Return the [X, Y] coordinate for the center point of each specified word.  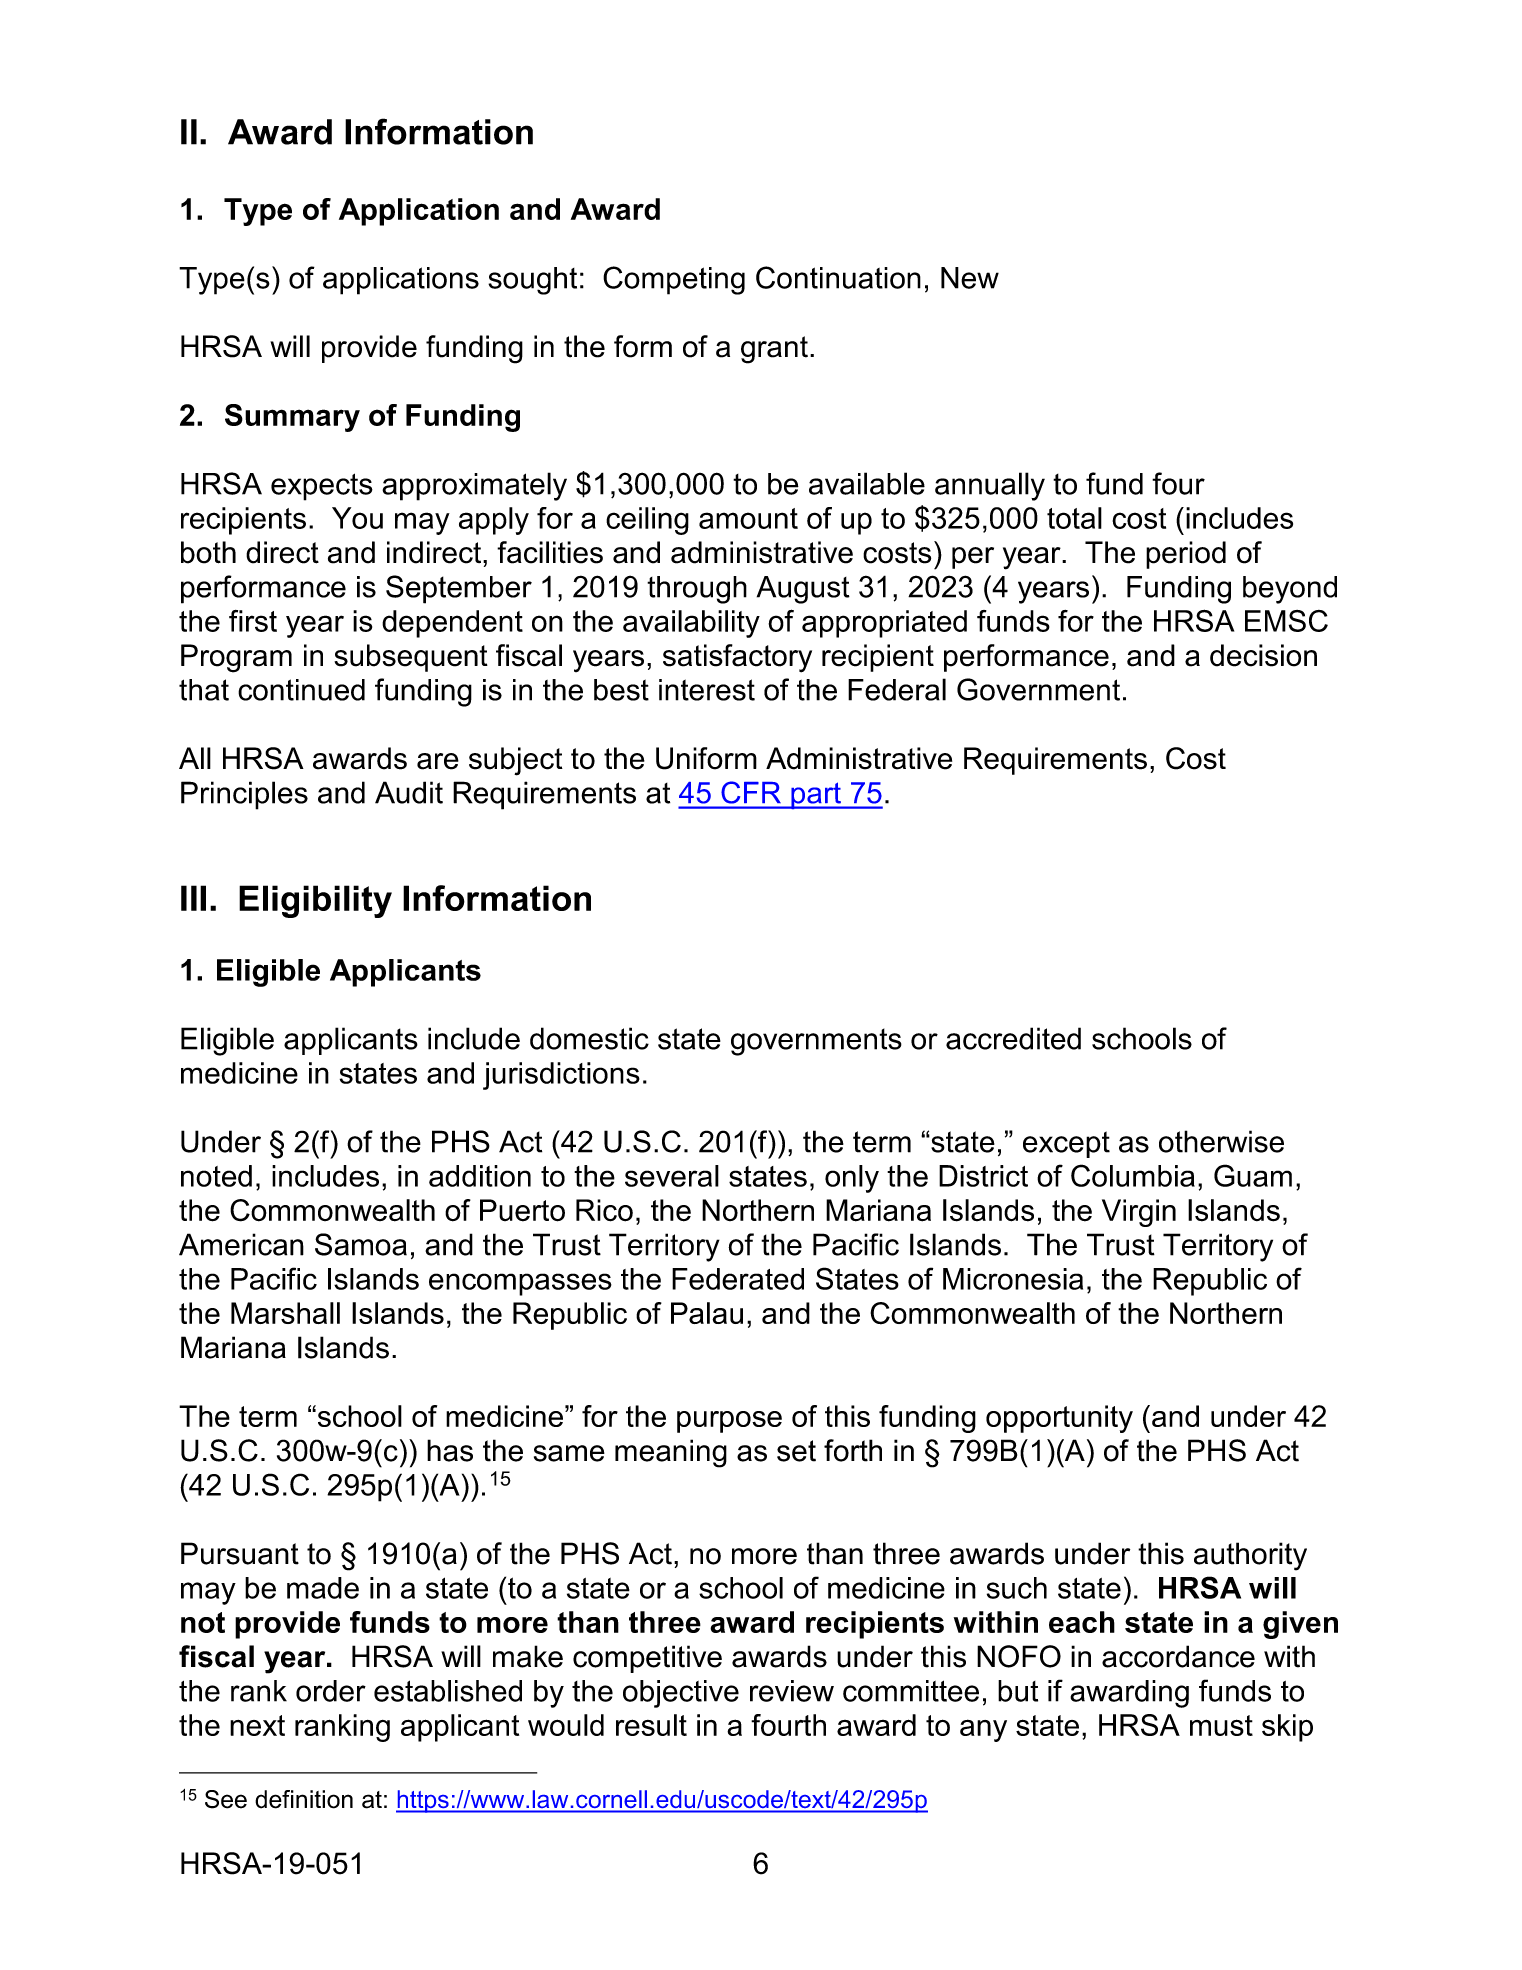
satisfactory [737, 658]
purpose [729, 1422]
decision [1263, 655]
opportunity [1059, 1419]
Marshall [285, 1313]
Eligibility [315, 901]
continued [301, 690]
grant [774, 350]
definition [304, 1799]
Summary [292, 418]
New [970, 278]
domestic [589, 1038]
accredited [1013, 1038]
